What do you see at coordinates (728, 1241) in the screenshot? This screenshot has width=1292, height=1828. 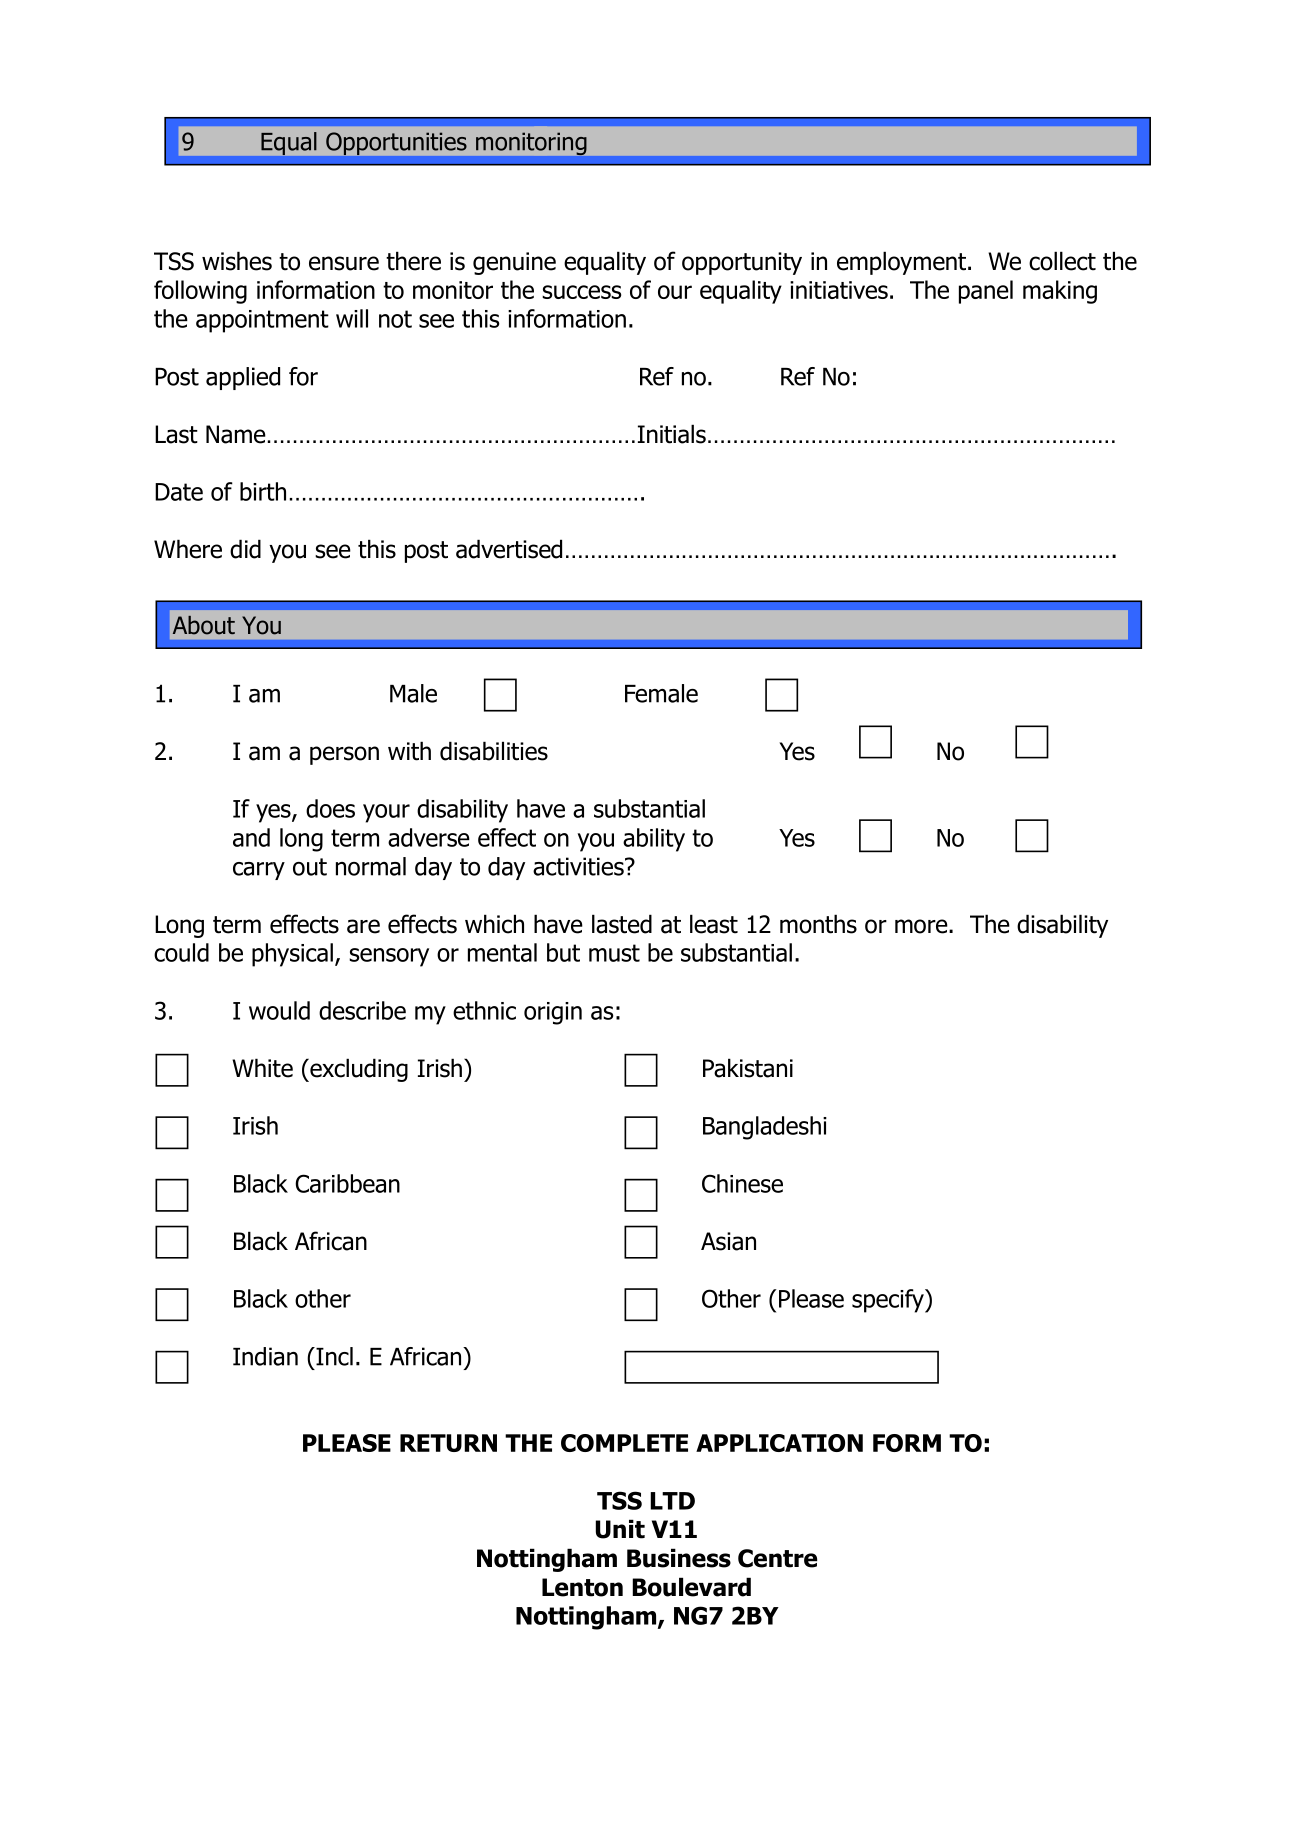 I see `Asian` at bounding box center [728, 1241].
